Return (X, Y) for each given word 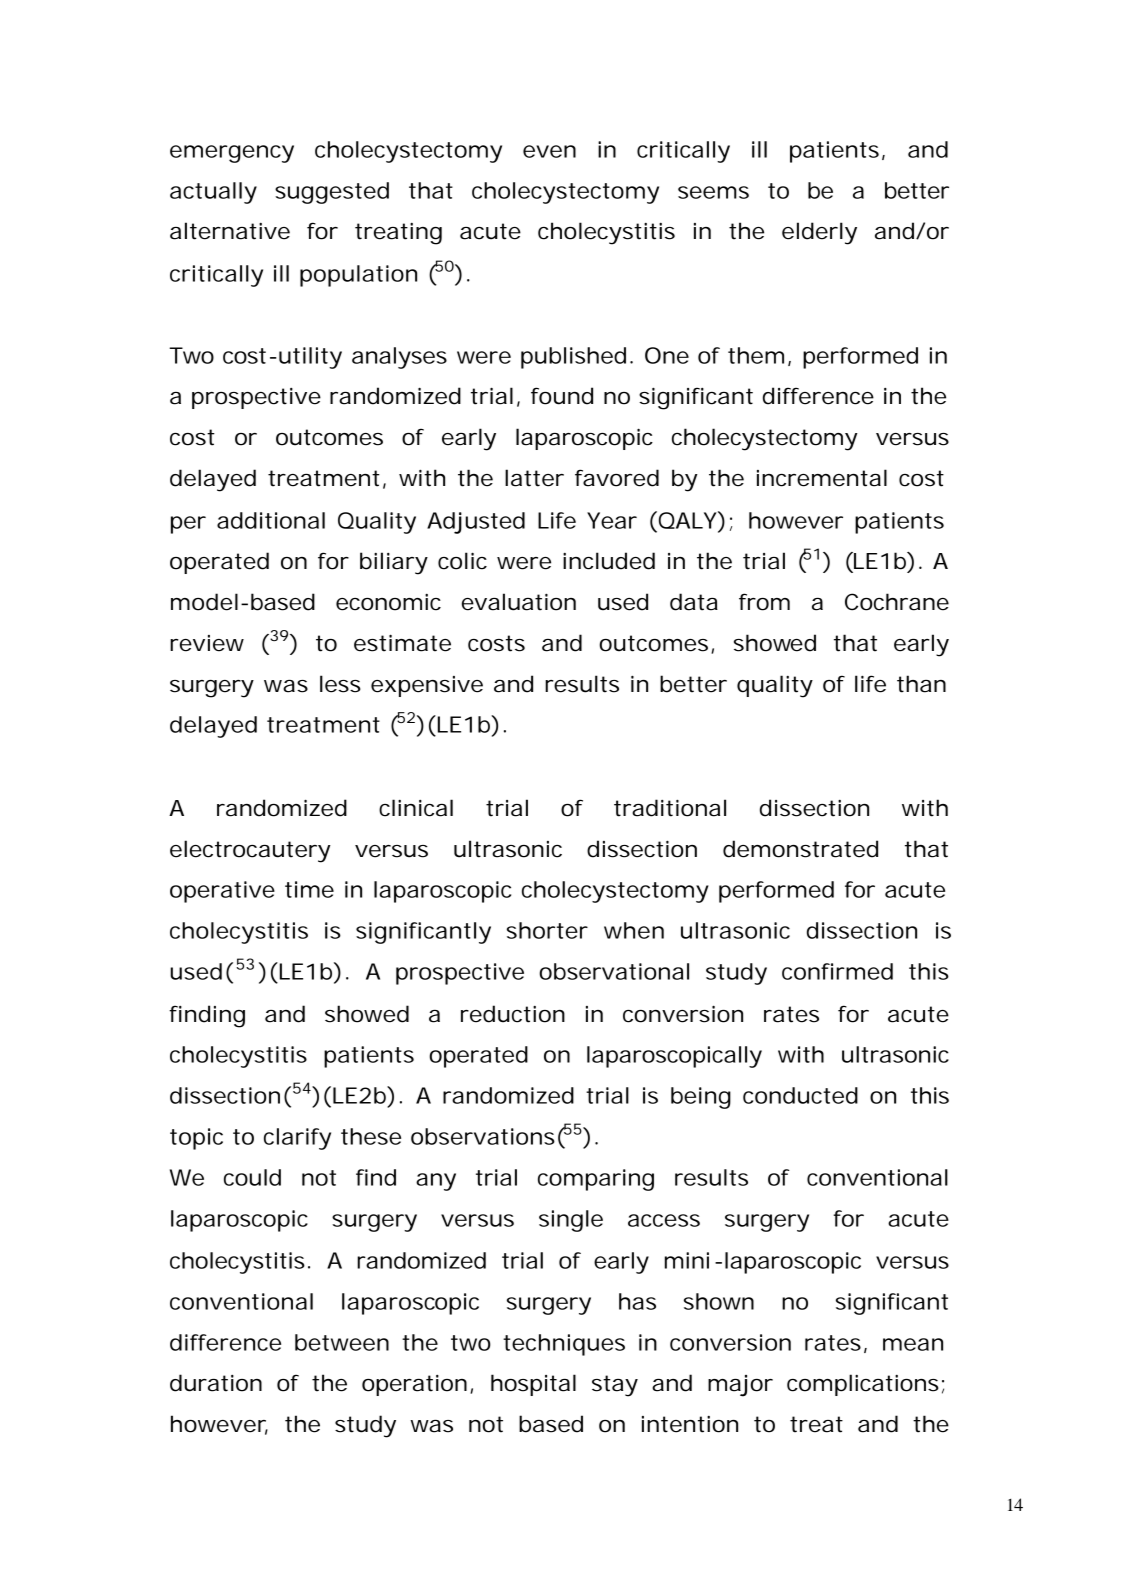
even (549, 151)
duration (216, 1383)
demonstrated (800, 849)
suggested (332, 193)
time (309, 889)
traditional (670, 808)
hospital (533, 1385)
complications (863, 1385)
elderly (819, 233)
